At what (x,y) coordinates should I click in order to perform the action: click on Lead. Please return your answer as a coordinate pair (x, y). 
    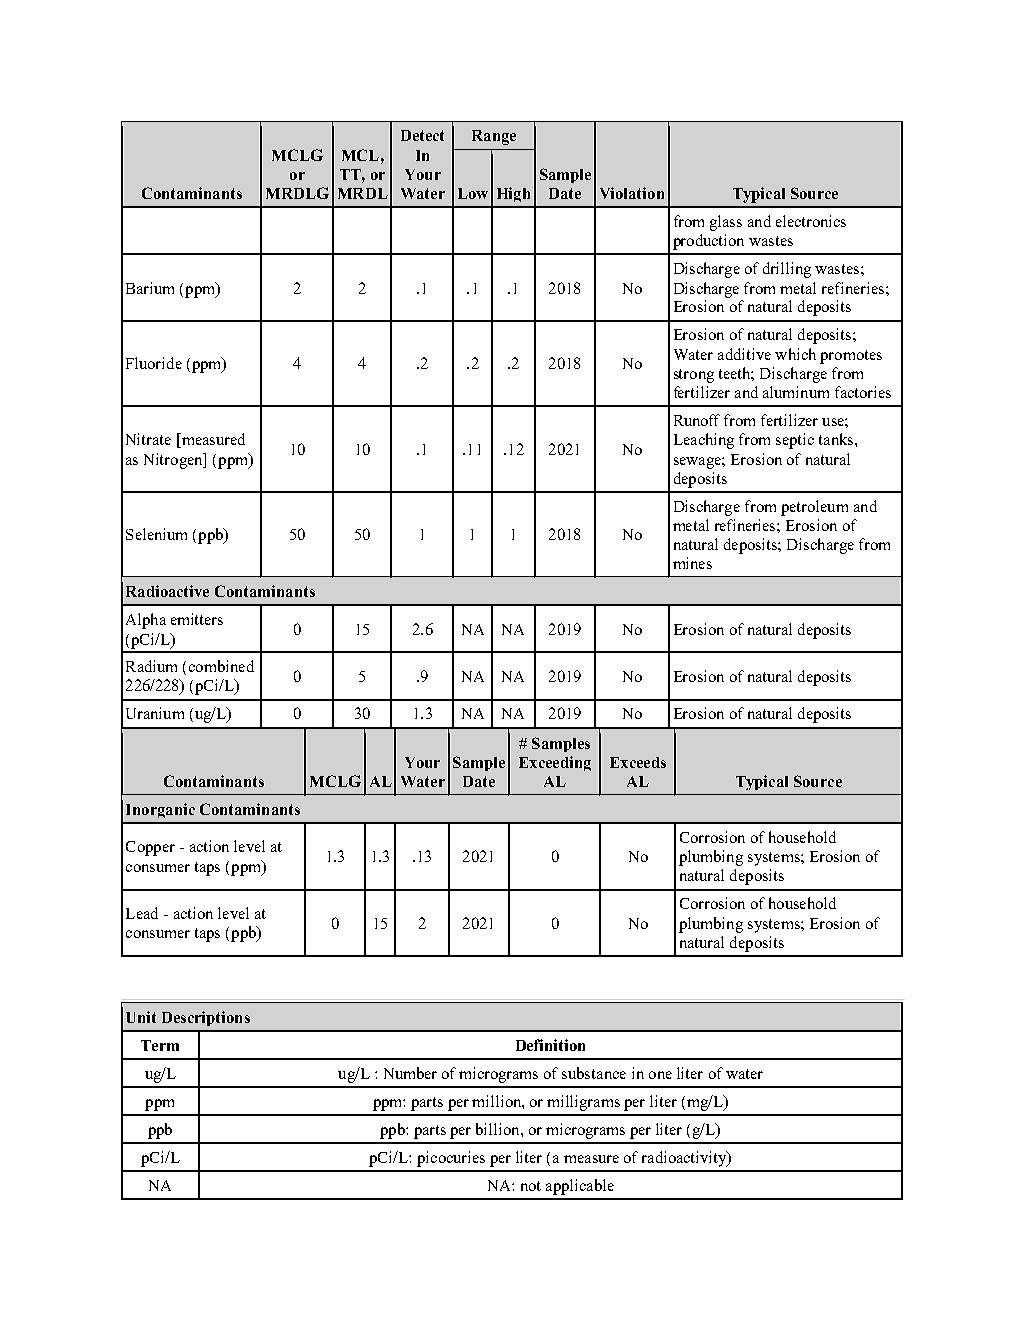
    Looking at the image, I should click on (142, 913).
